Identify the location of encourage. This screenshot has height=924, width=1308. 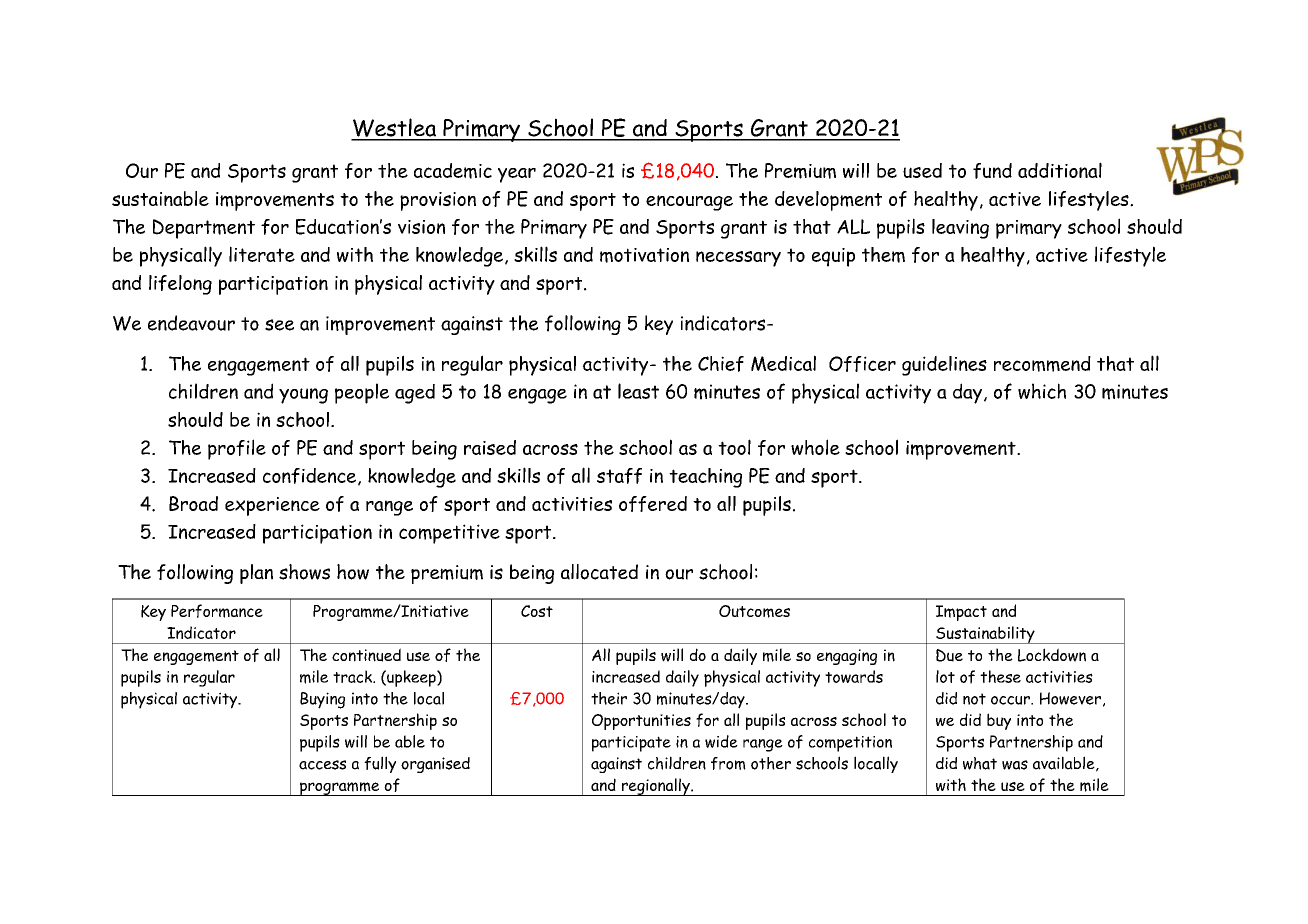
(689, 203).
